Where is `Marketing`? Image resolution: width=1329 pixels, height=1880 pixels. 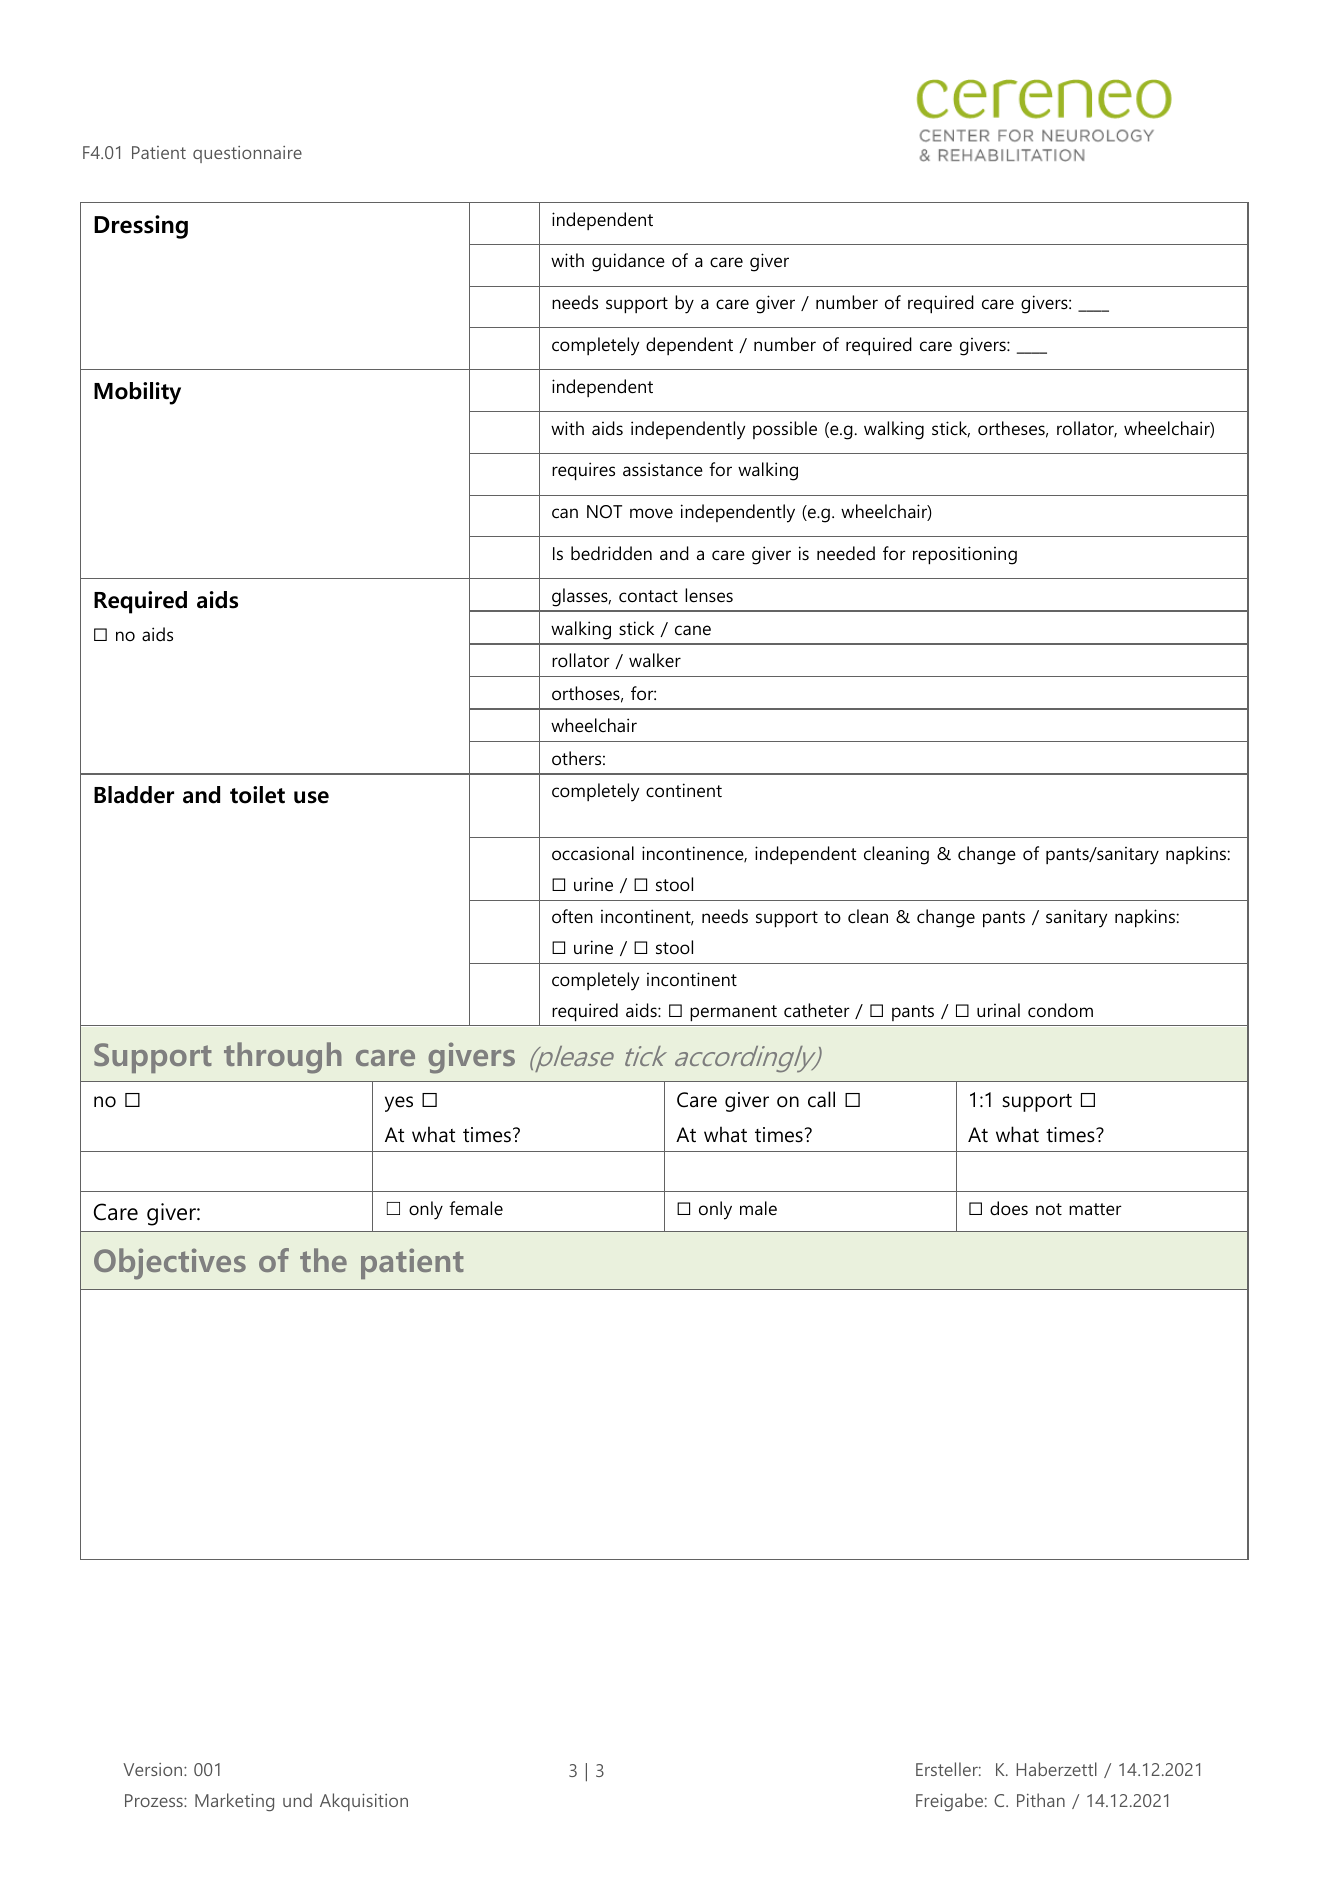 Marketing is located at coordinates (234, 1802).
